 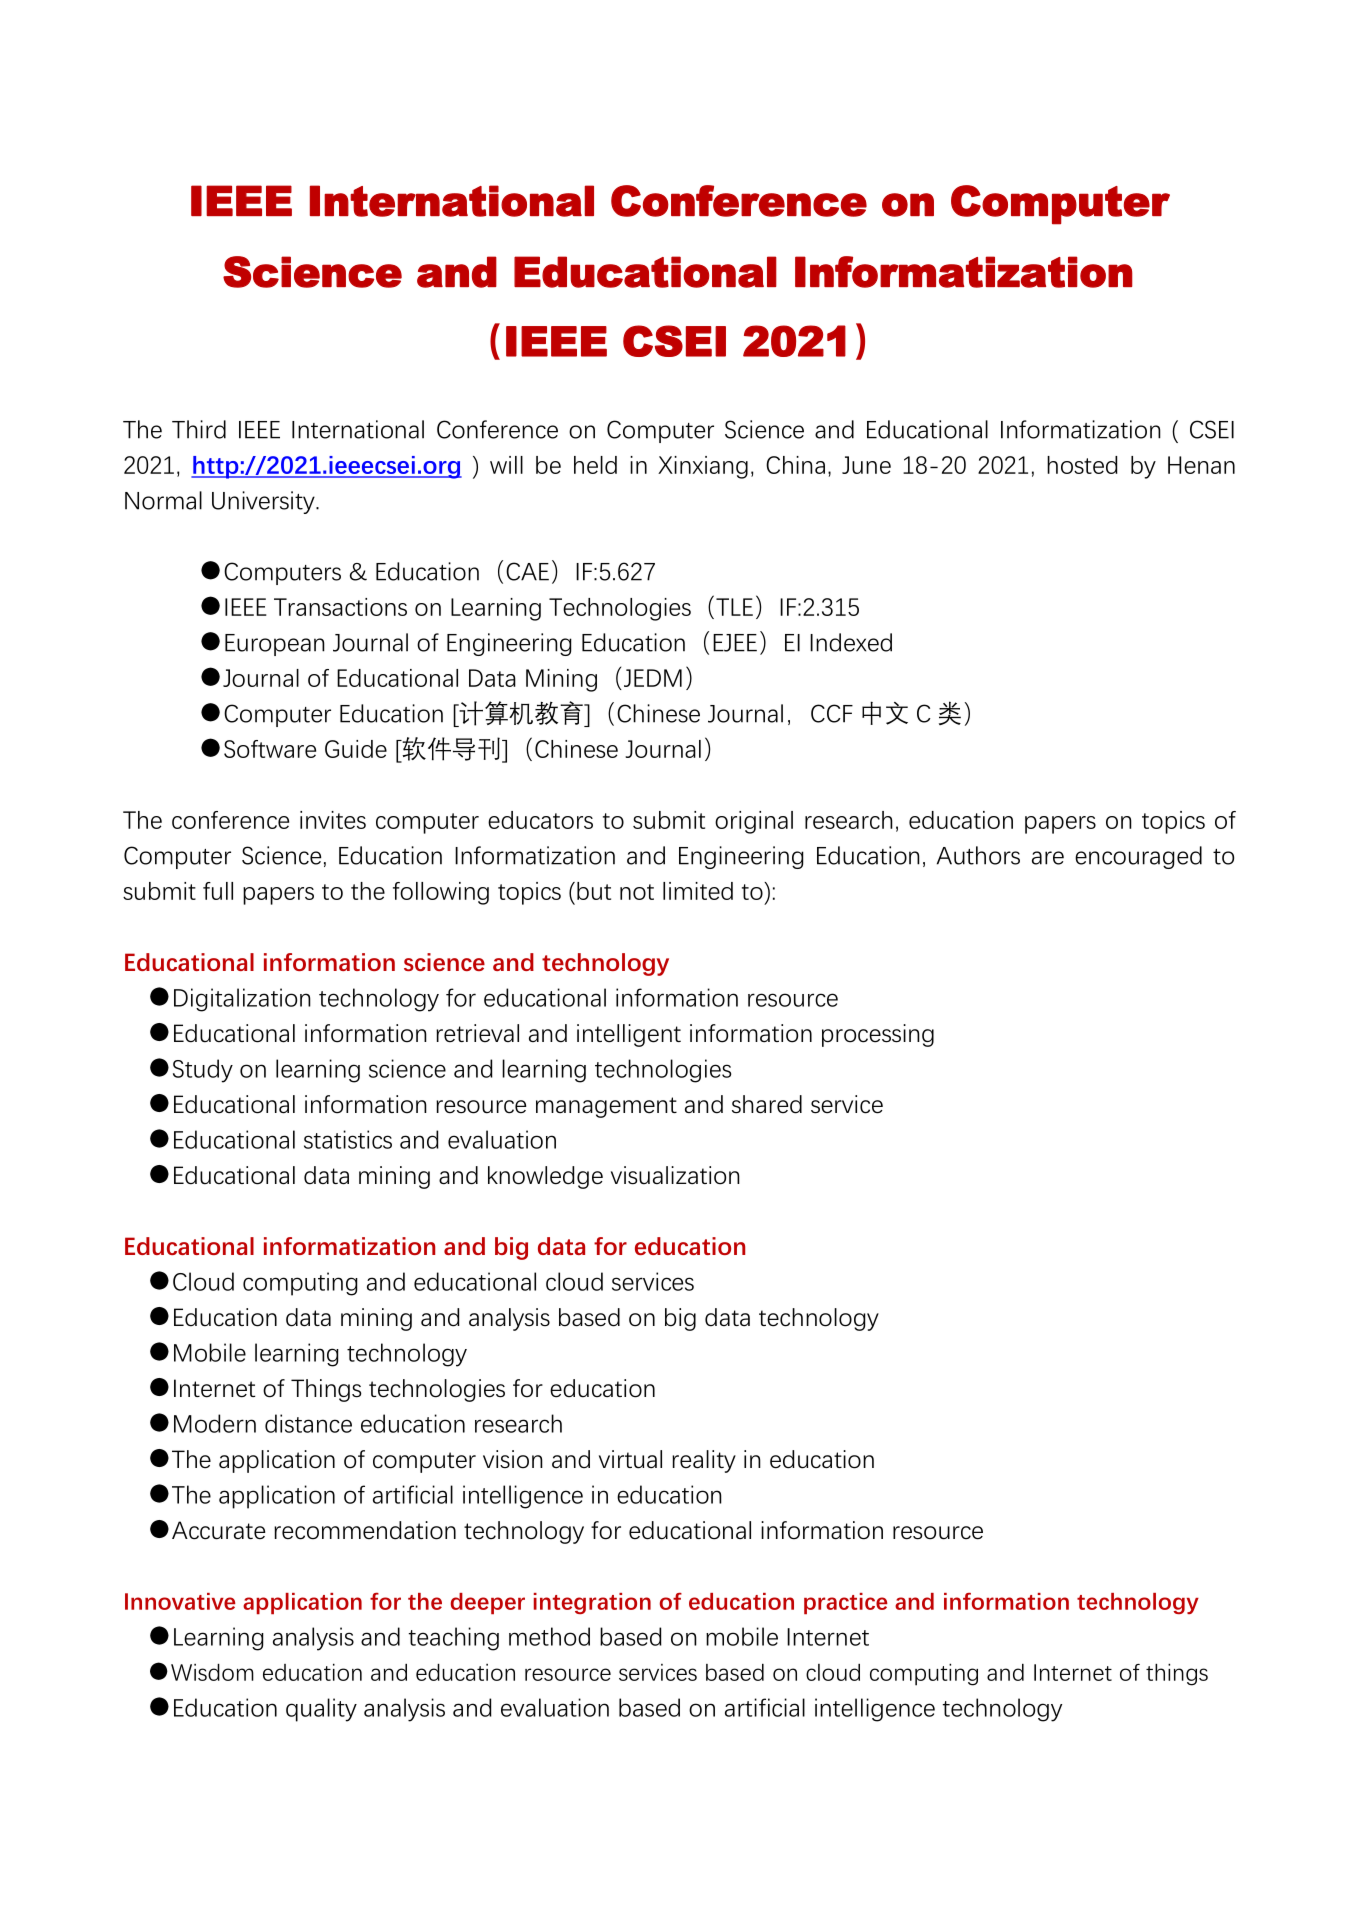 What do you see at coordinates (878, 1035) in the screenshot?
I see `processing` at bounding box center [878, 1035].
